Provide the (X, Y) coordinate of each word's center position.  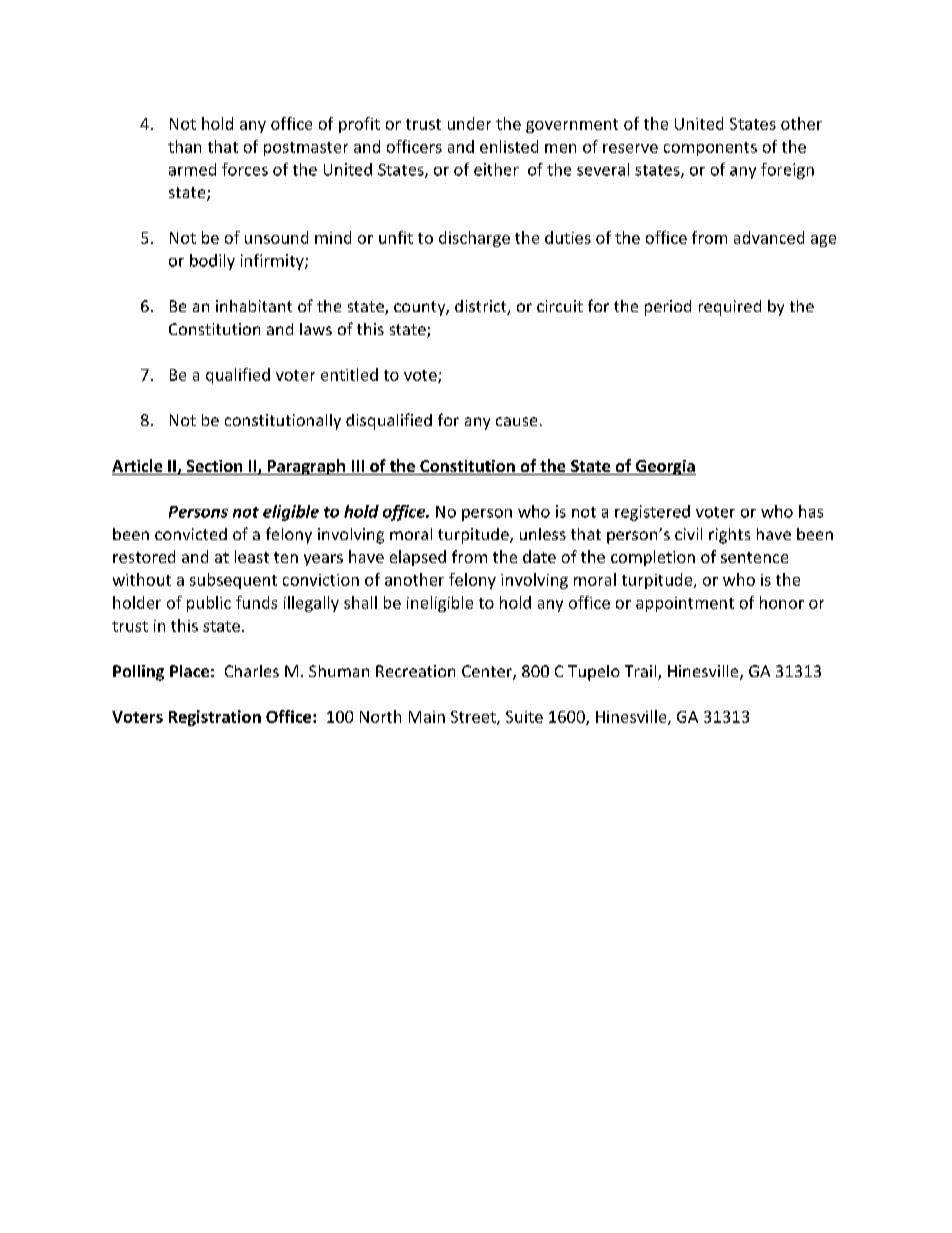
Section (214, 467)
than (184, 146)
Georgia (664, 467)
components (710, 149)
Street (474, 718)
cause (516, 421)
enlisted (509, 146)
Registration (215, 718)
